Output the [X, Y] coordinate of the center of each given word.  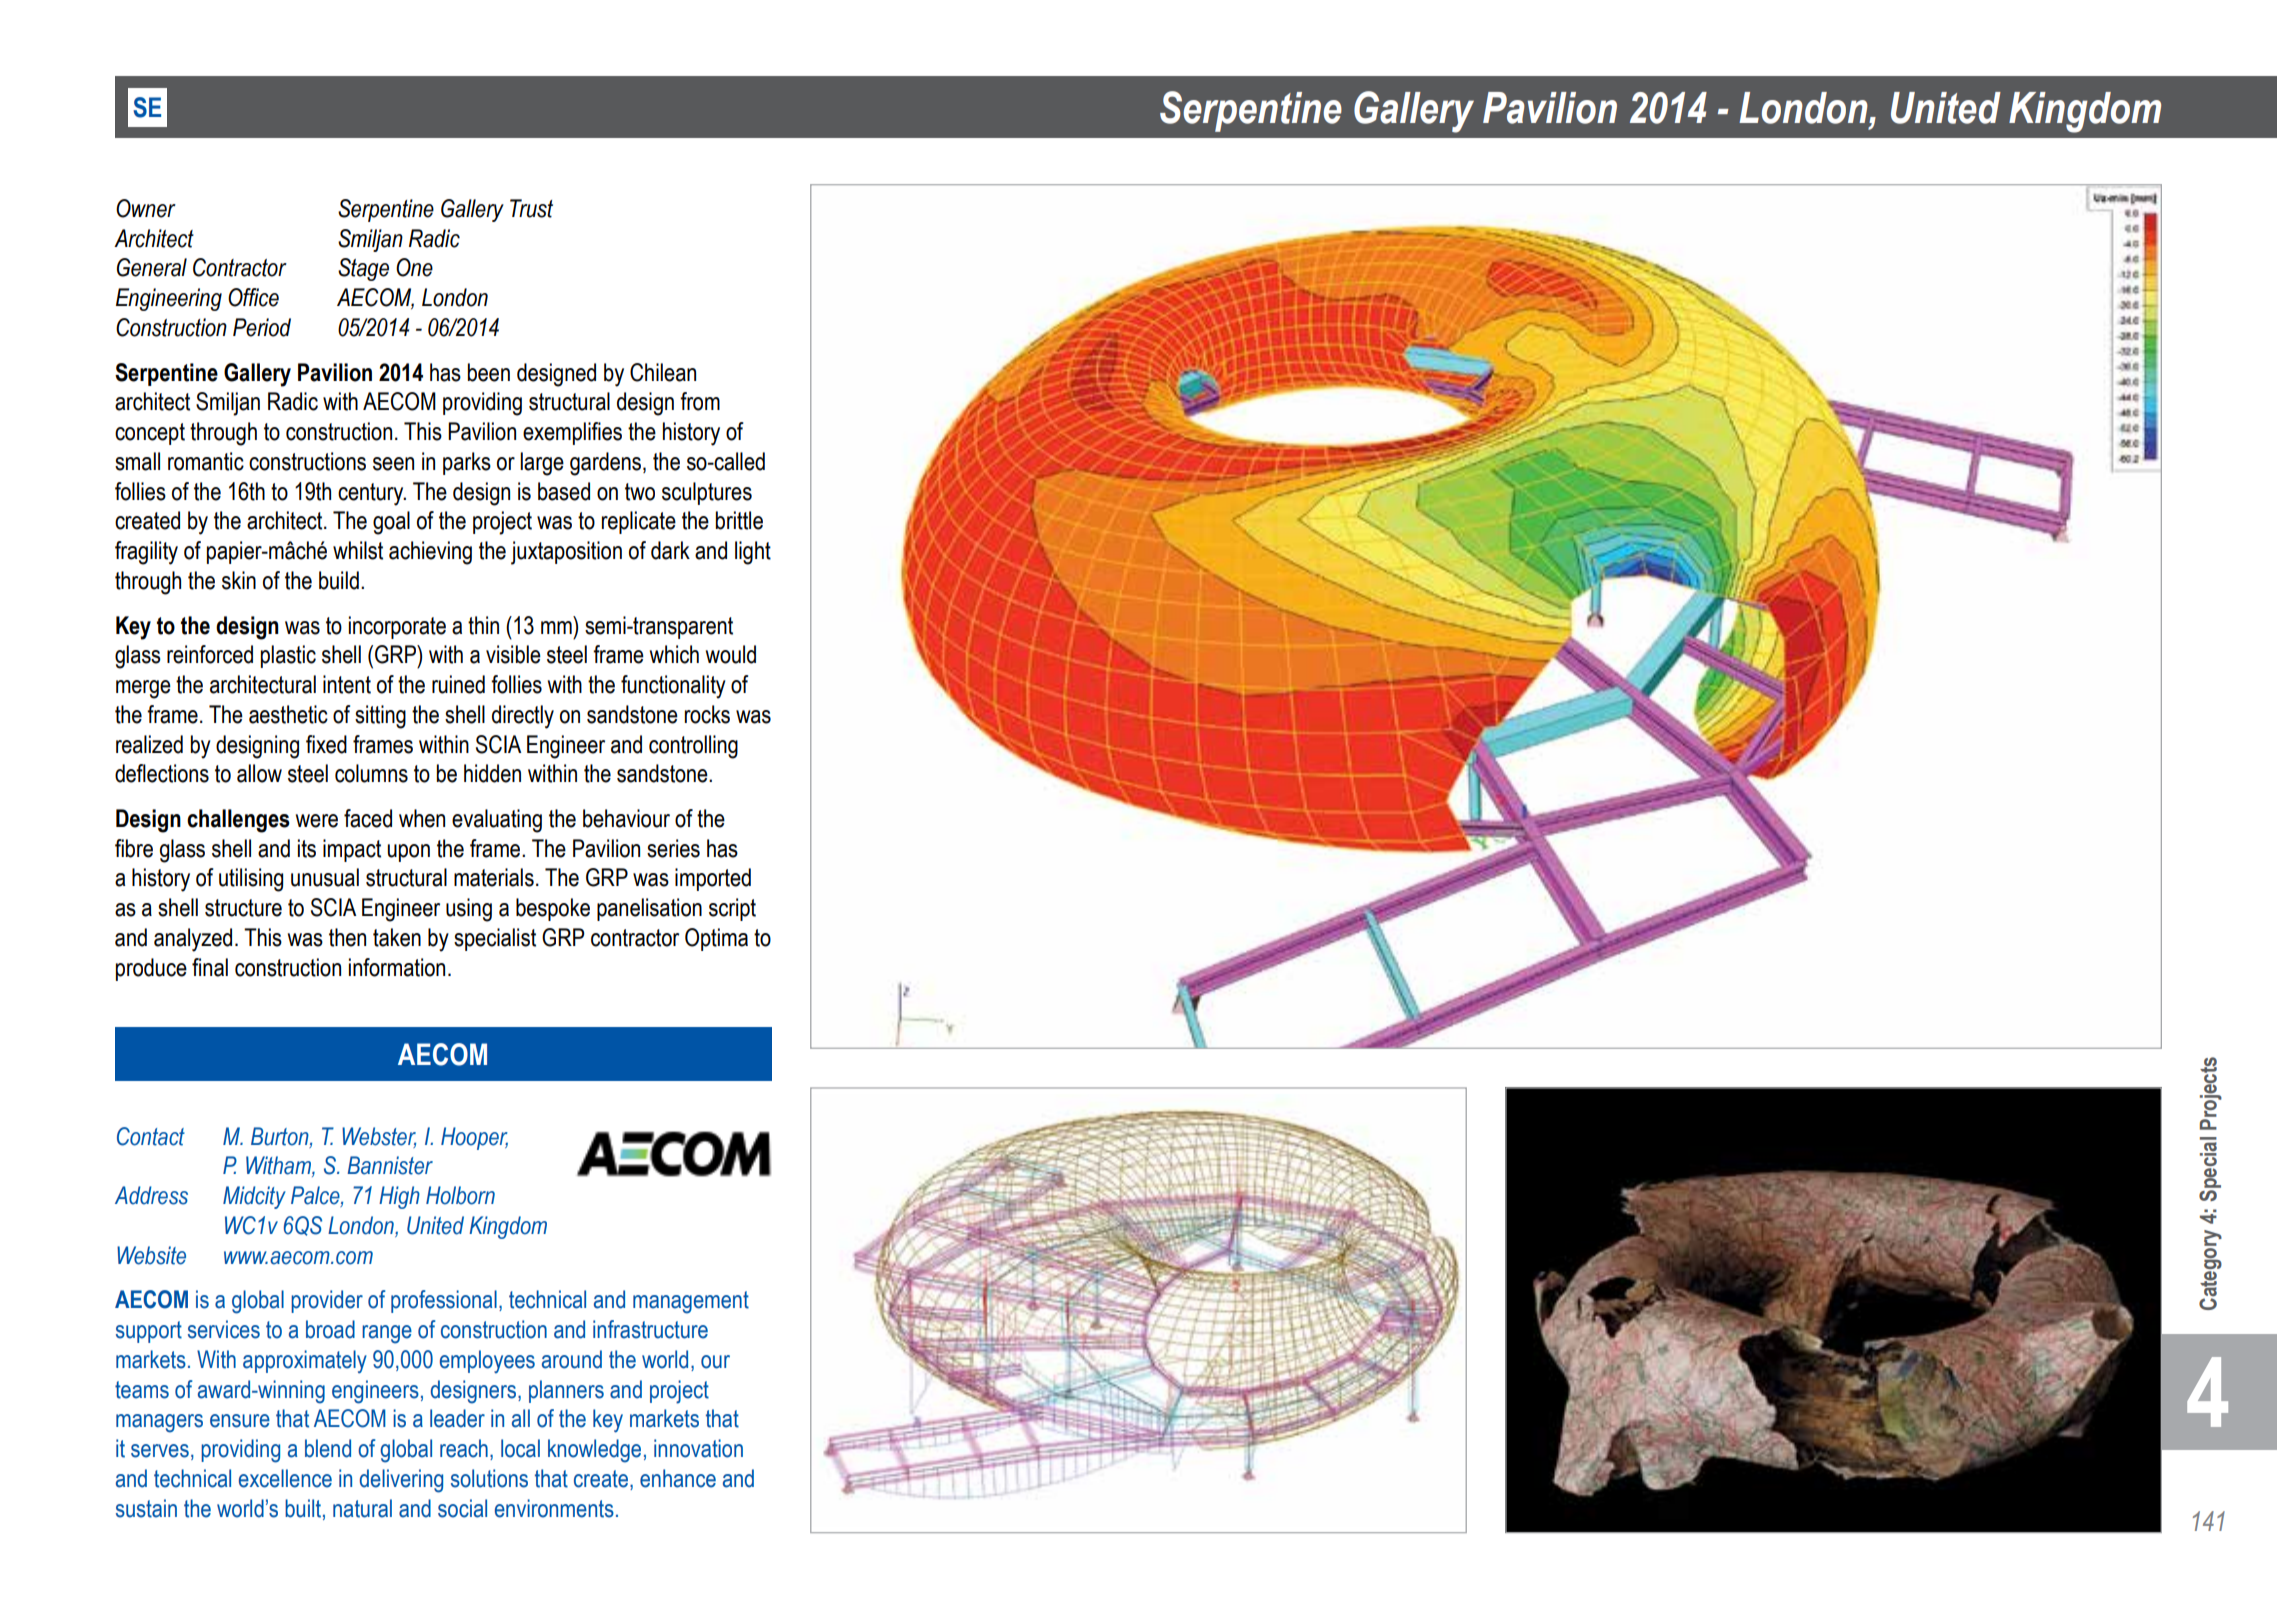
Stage [363, 269]
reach [464, 1448]
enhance [678, 1478]
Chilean [663, 372]
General [152, 267]
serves [160, 1451]
